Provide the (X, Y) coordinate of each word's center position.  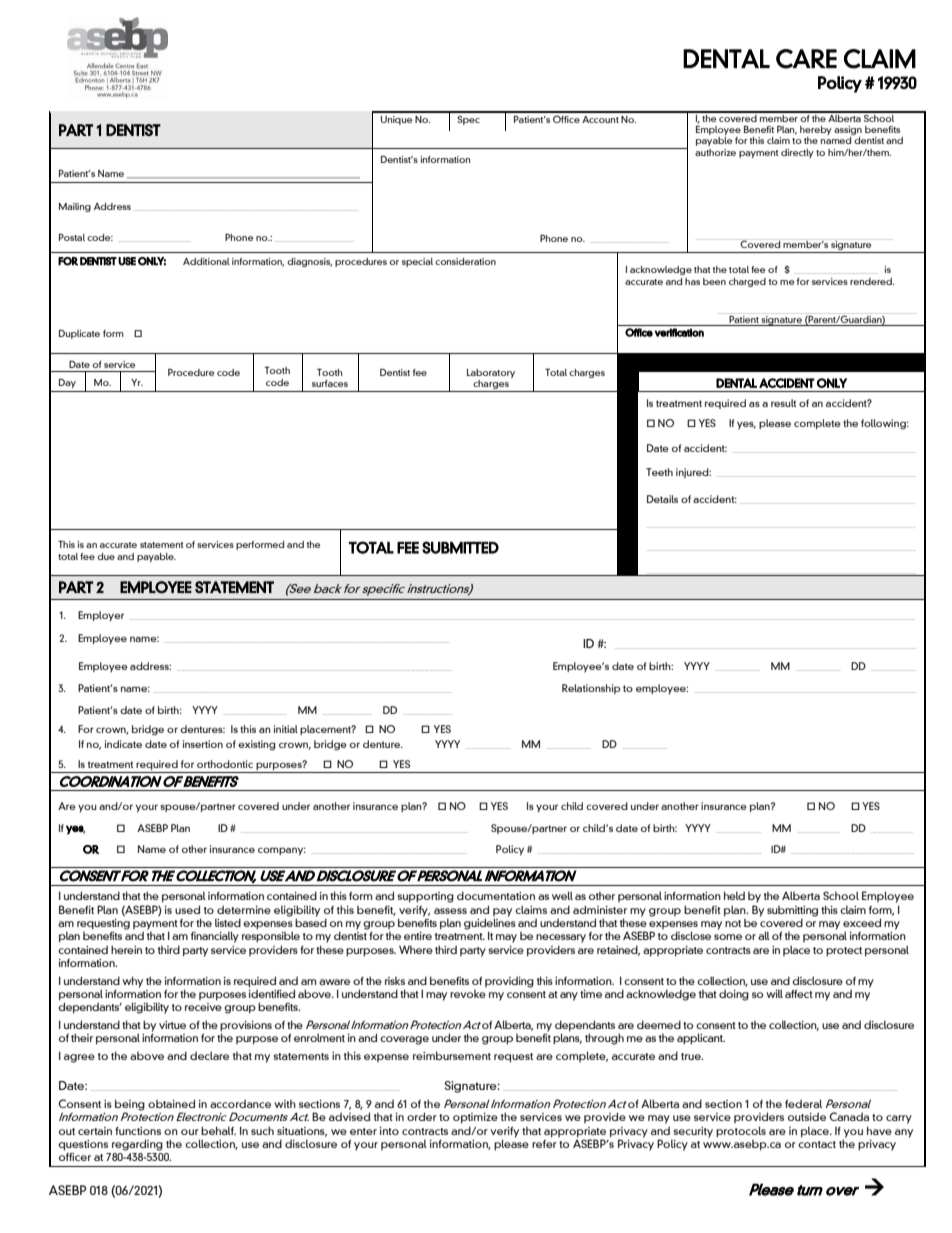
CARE (806, 59)
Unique (397, 120)
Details (662, 499)
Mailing (75, 207)
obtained (171, 1103)
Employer (101, 616)
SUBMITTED (460, 547)
